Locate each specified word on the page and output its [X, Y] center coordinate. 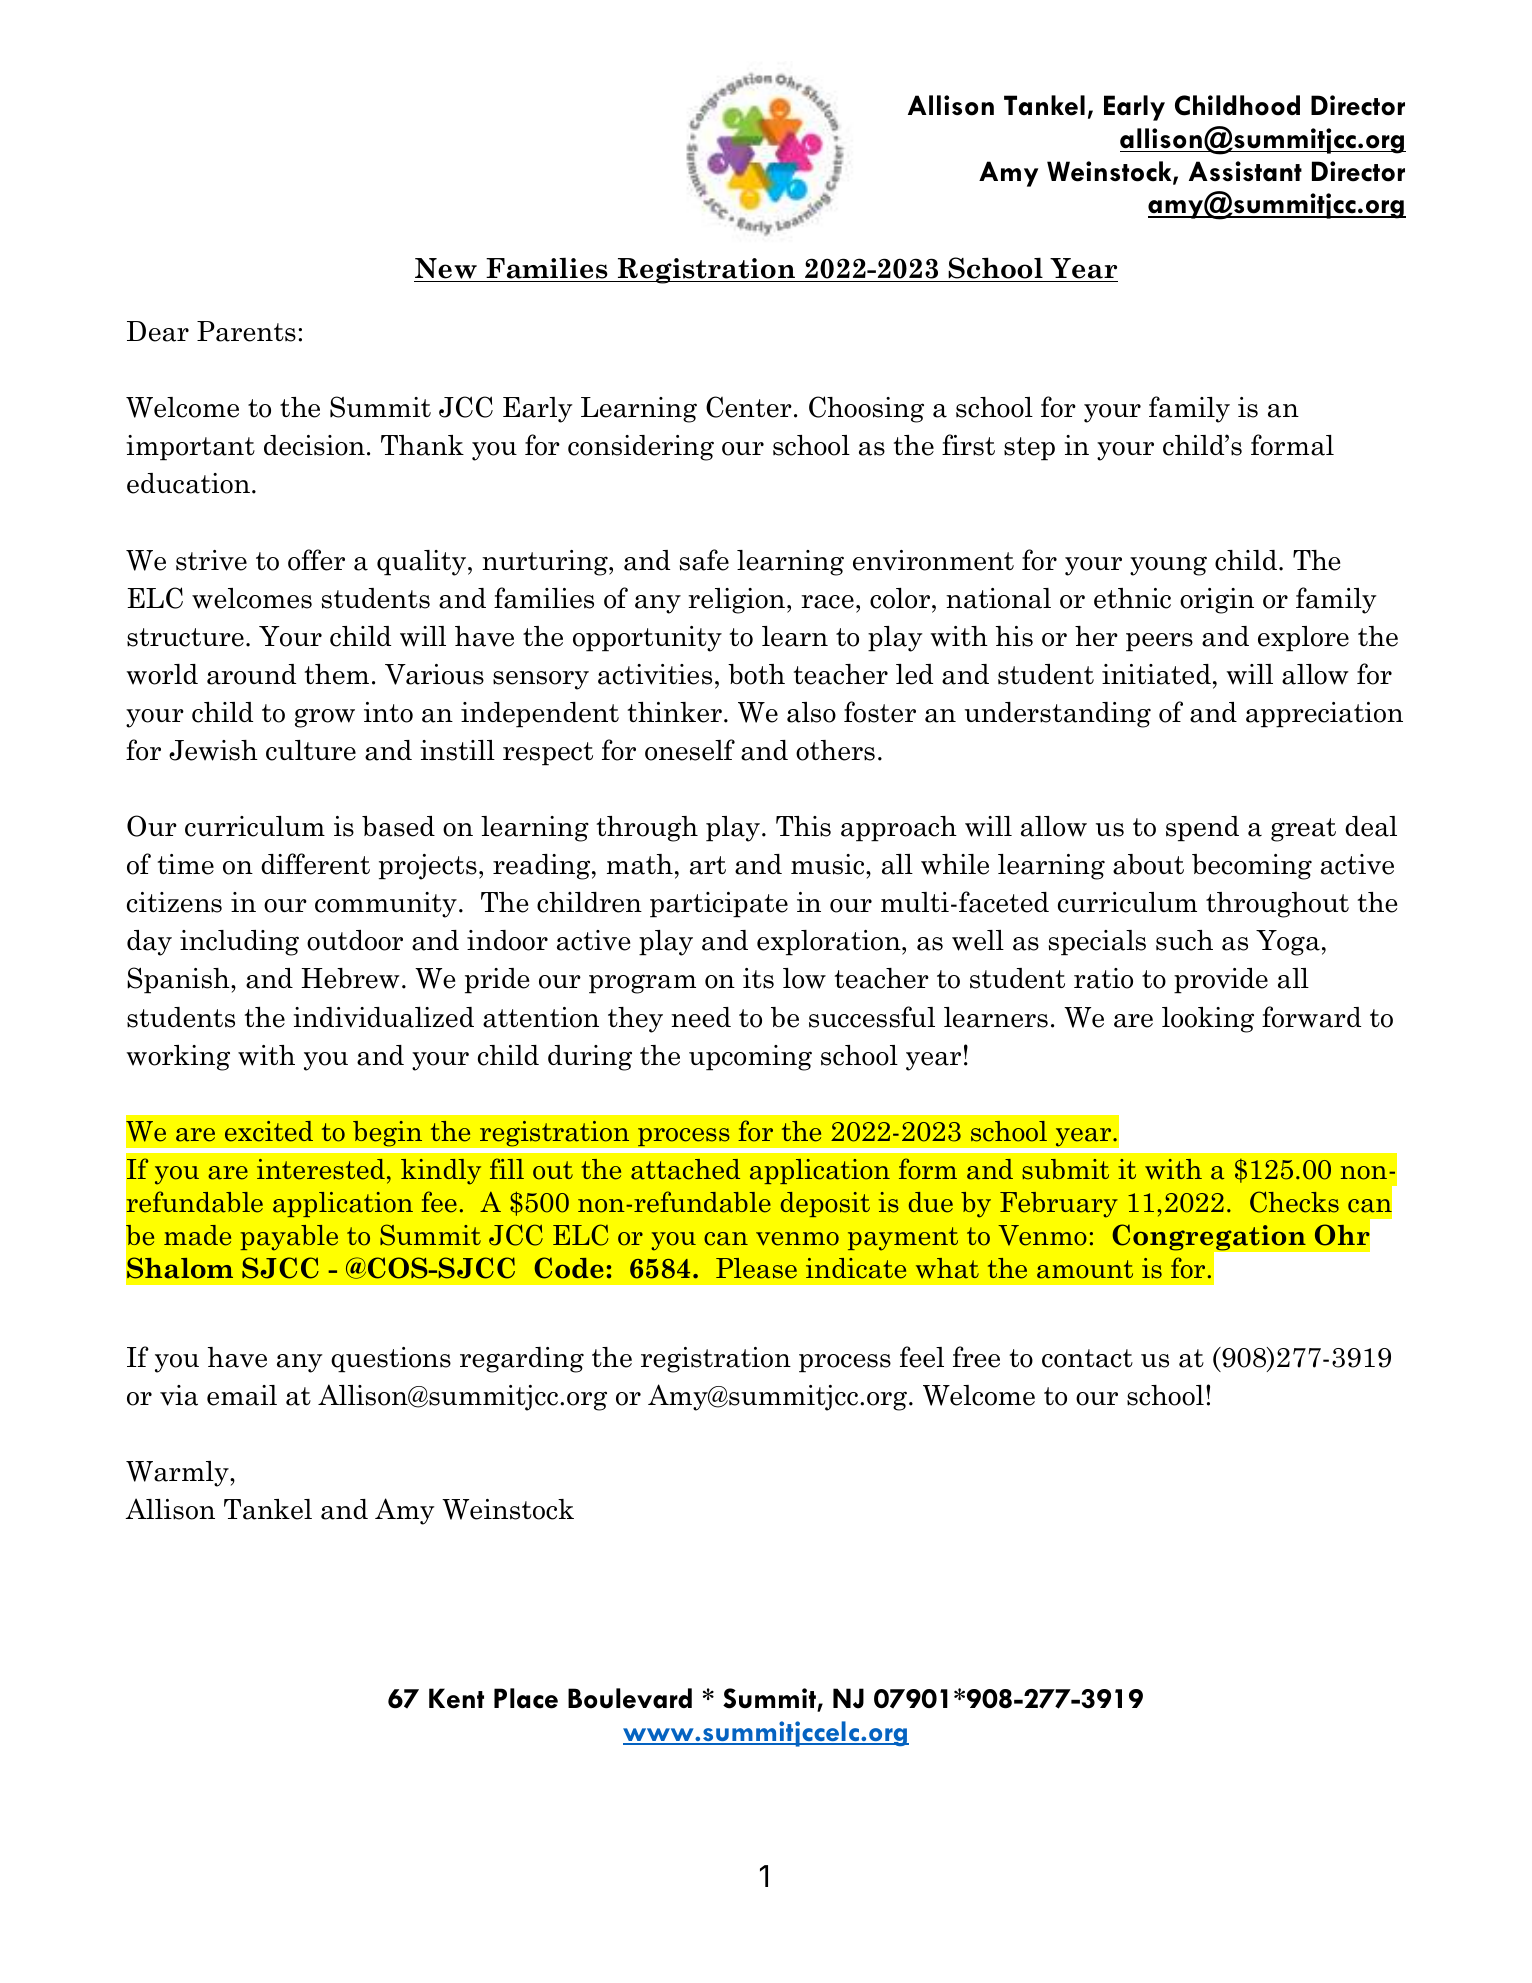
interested [321, 1169]
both [756, 674]
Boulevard [630, 1698]
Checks [1294, 1202]
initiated [1156, 674]
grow [325, 718]
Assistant [1245, 171]
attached [685, 1169]
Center [749, 407]
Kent [456, 1698]
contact [1087, 1358]
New [446, 268]
